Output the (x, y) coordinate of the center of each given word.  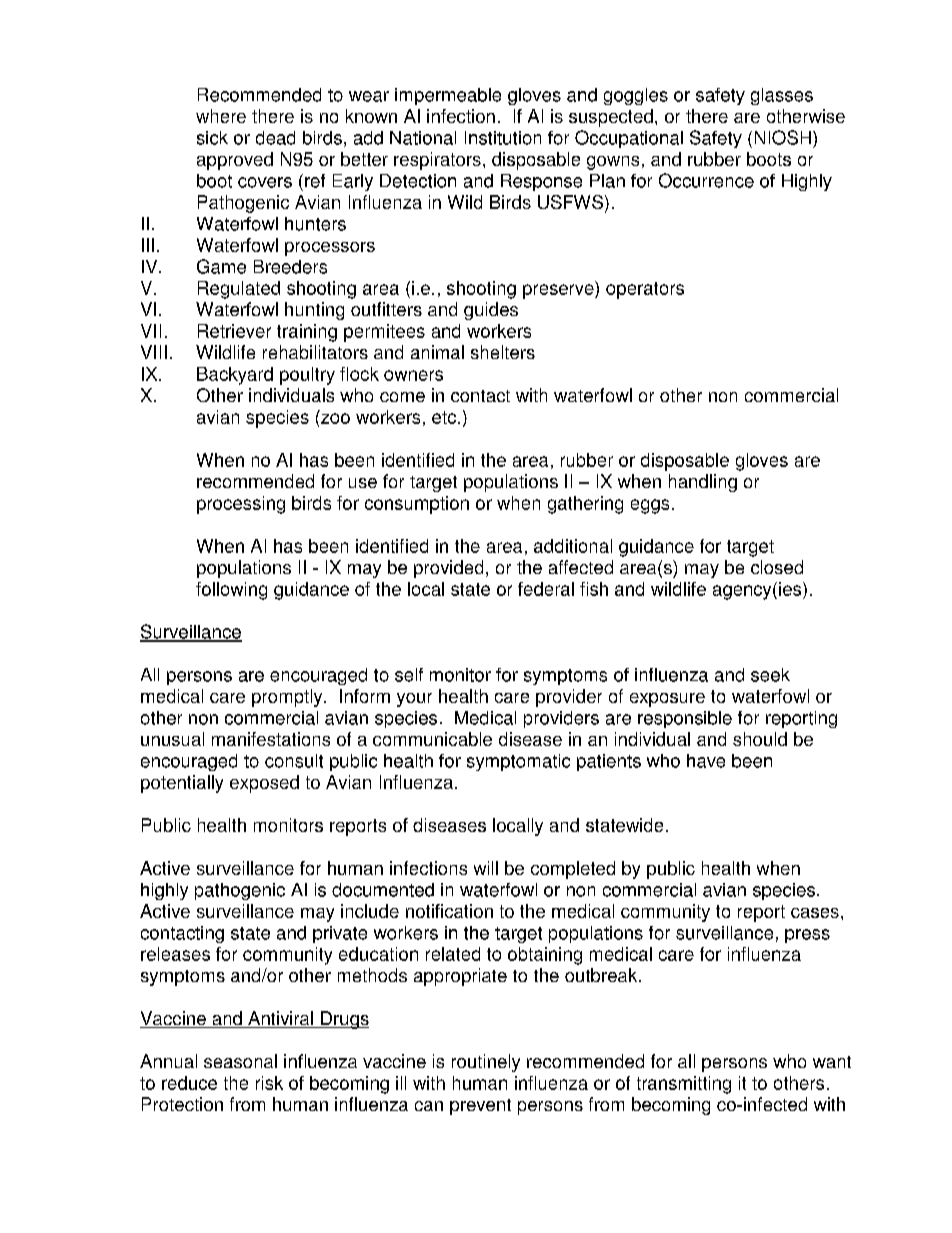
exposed (264, 784)
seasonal (240, 1061)
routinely (486, 1063)
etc (445, 417)
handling (703, 483)
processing (241, 505)
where (221, 116)
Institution (503, 138)
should (760, 739)
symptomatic (518, 762)
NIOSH (783, 137)
